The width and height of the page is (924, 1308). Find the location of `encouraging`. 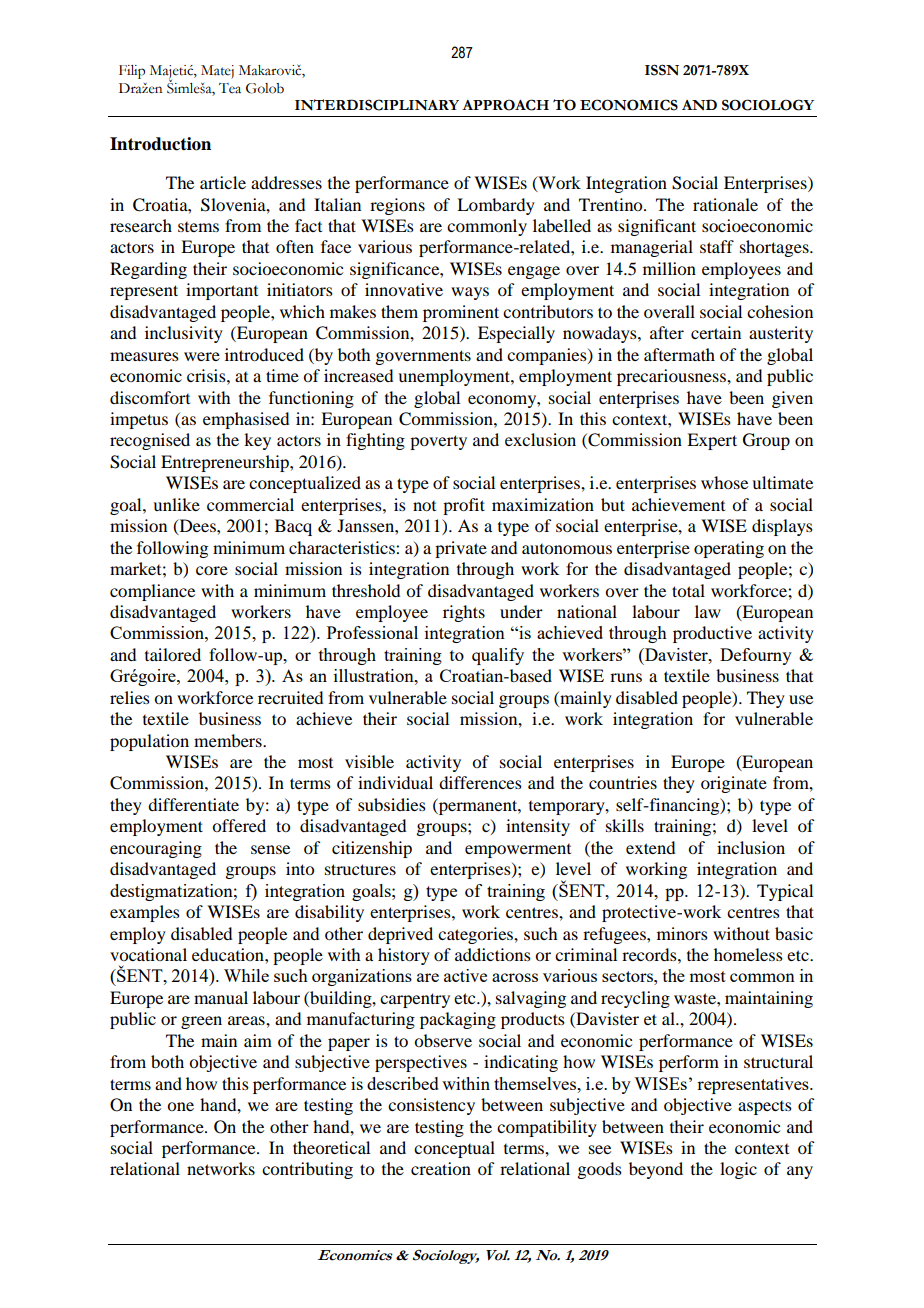

encouraging is located at coordinates (156, 849).
